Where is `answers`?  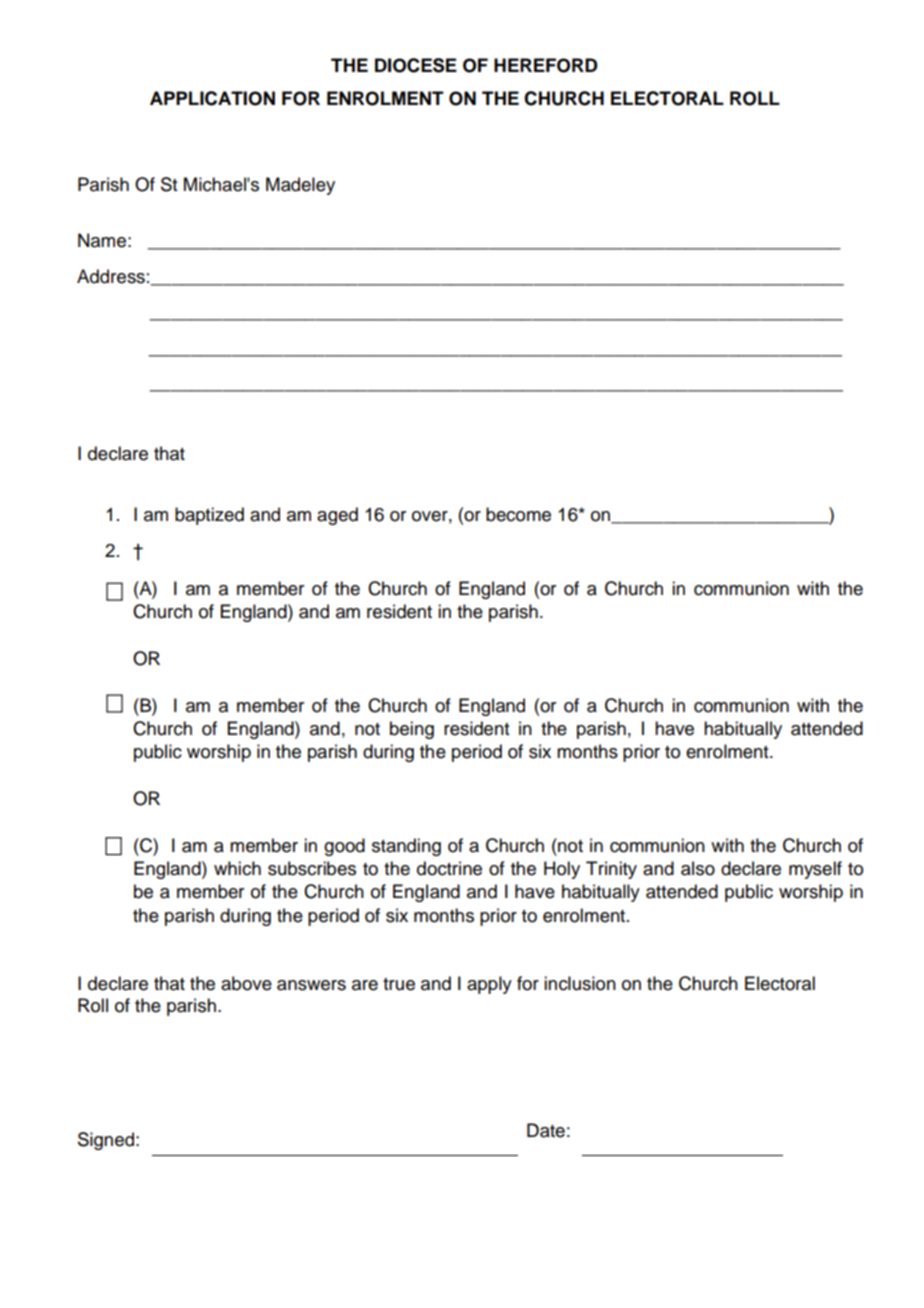
answers is located at coordinates (311, 985).
